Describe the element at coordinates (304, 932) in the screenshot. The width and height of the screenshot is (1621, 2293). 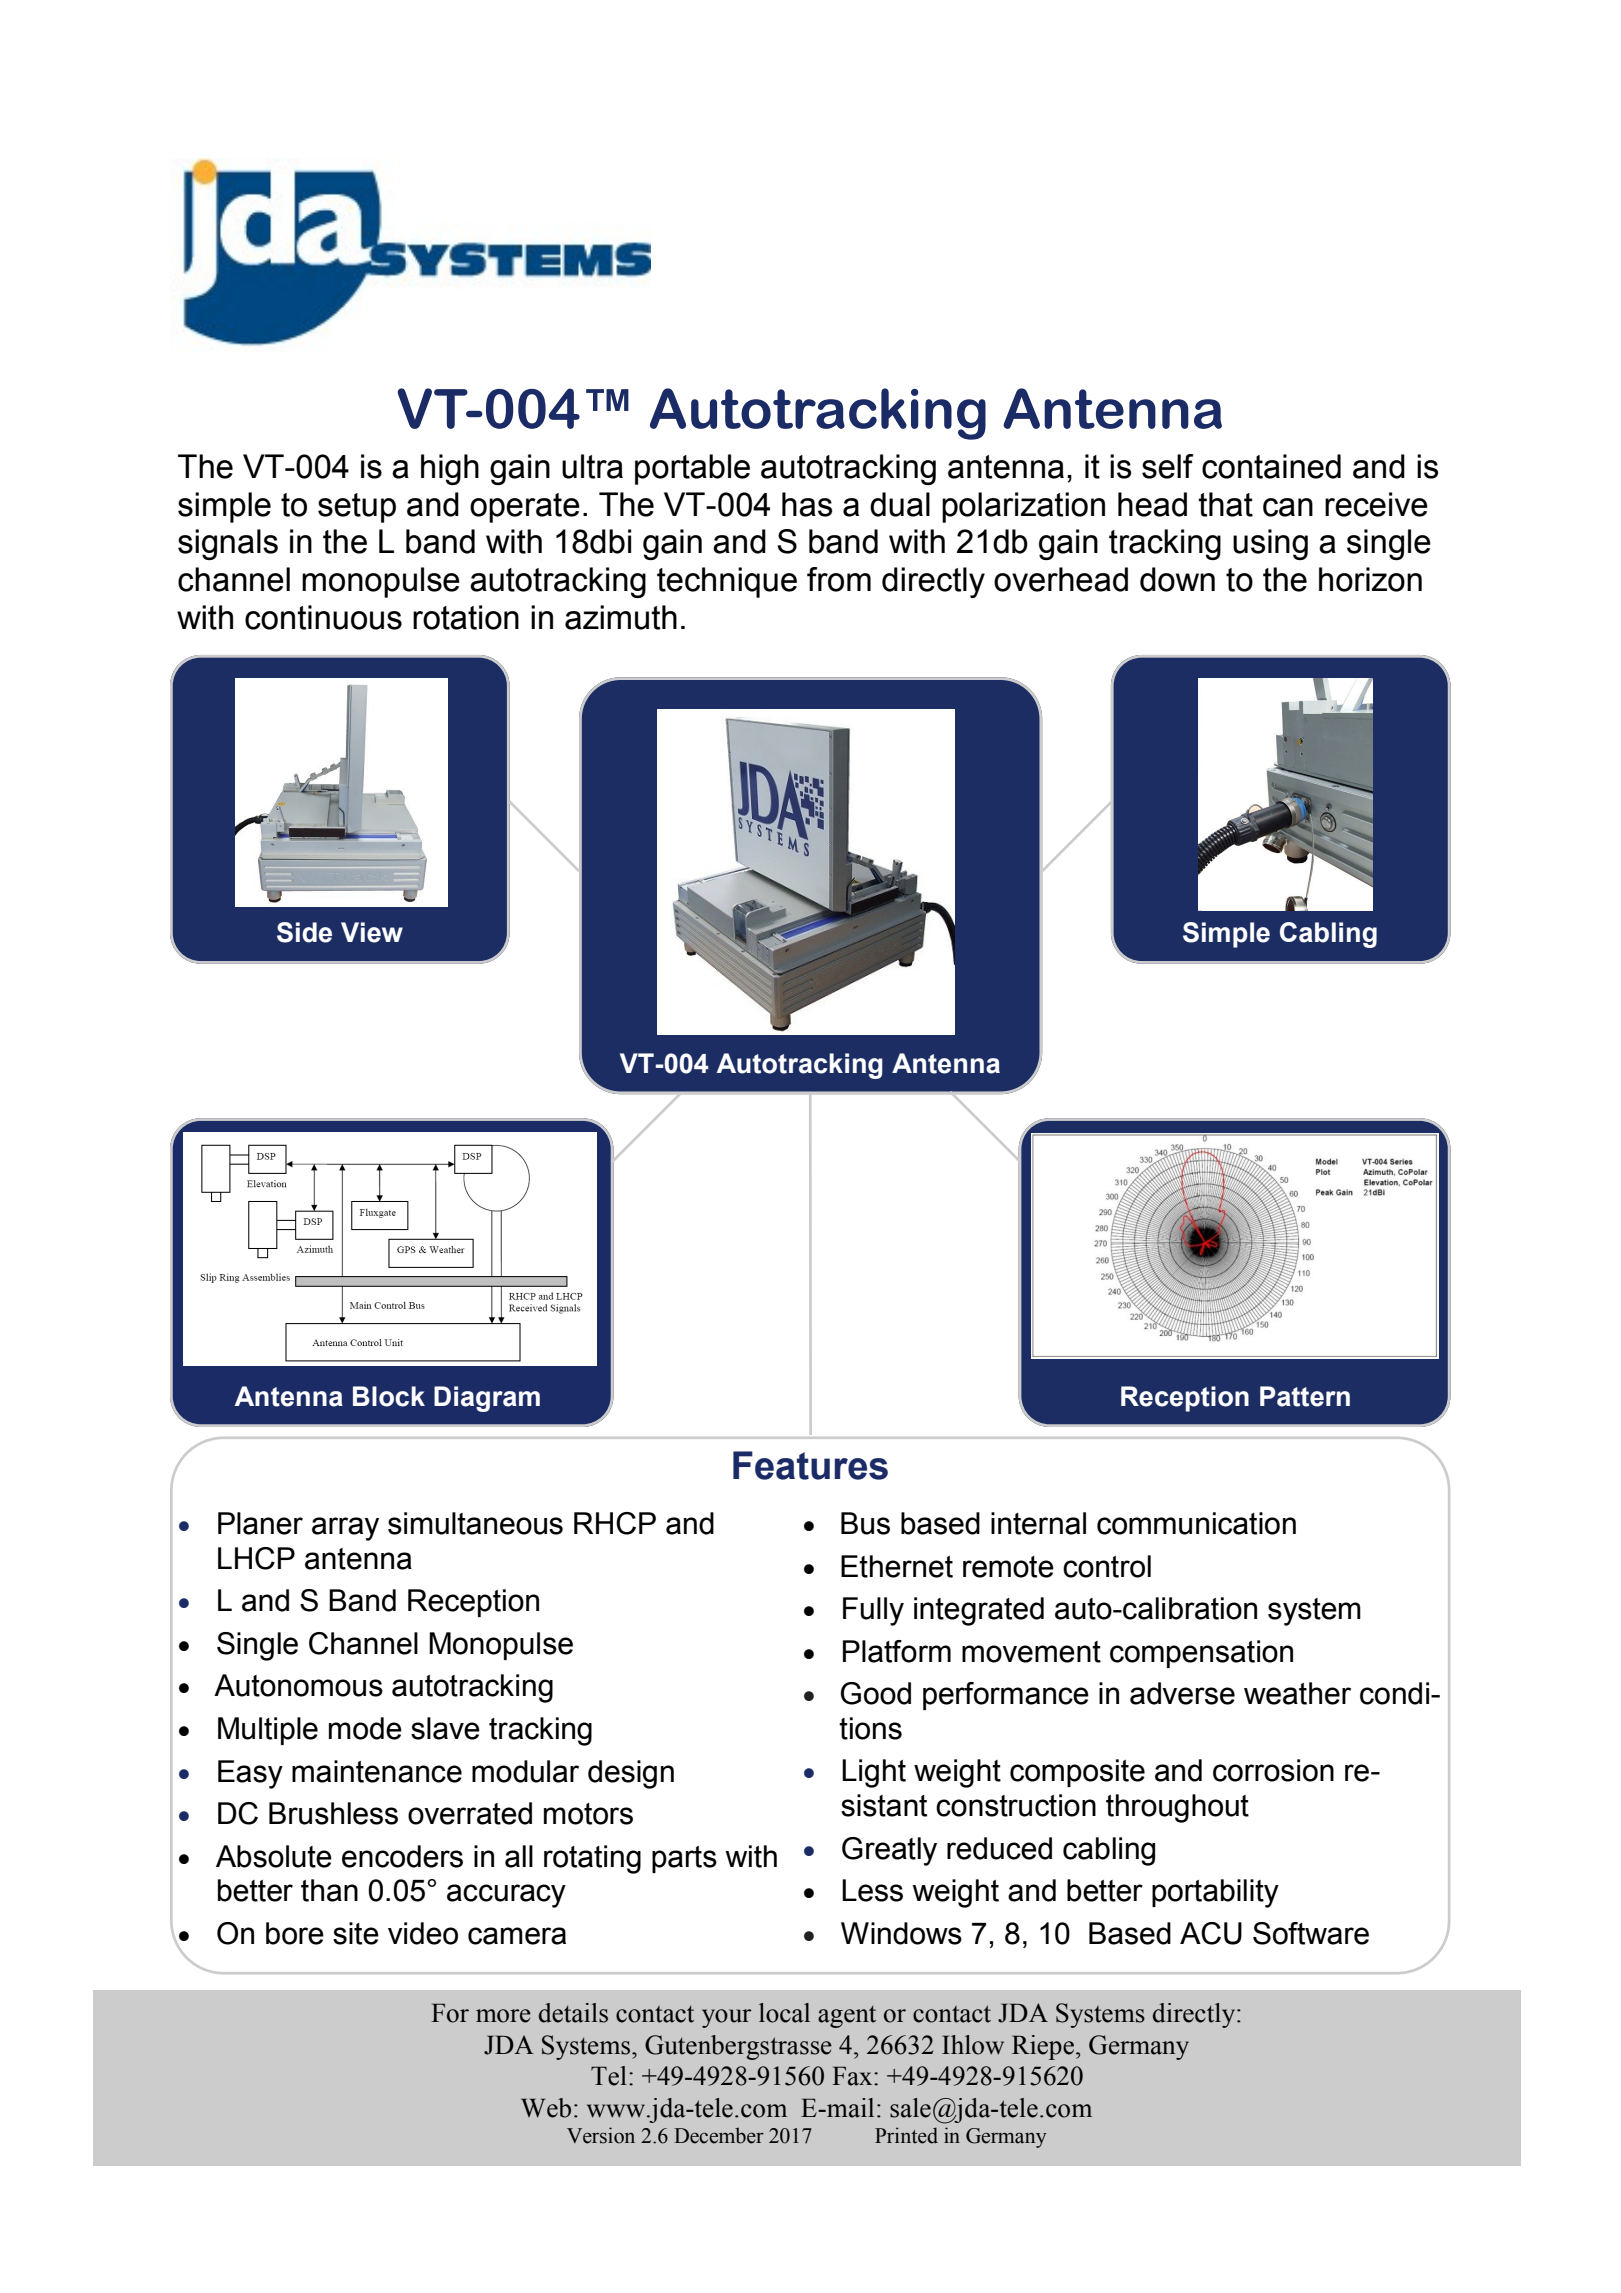
I see `Side` at that location.
